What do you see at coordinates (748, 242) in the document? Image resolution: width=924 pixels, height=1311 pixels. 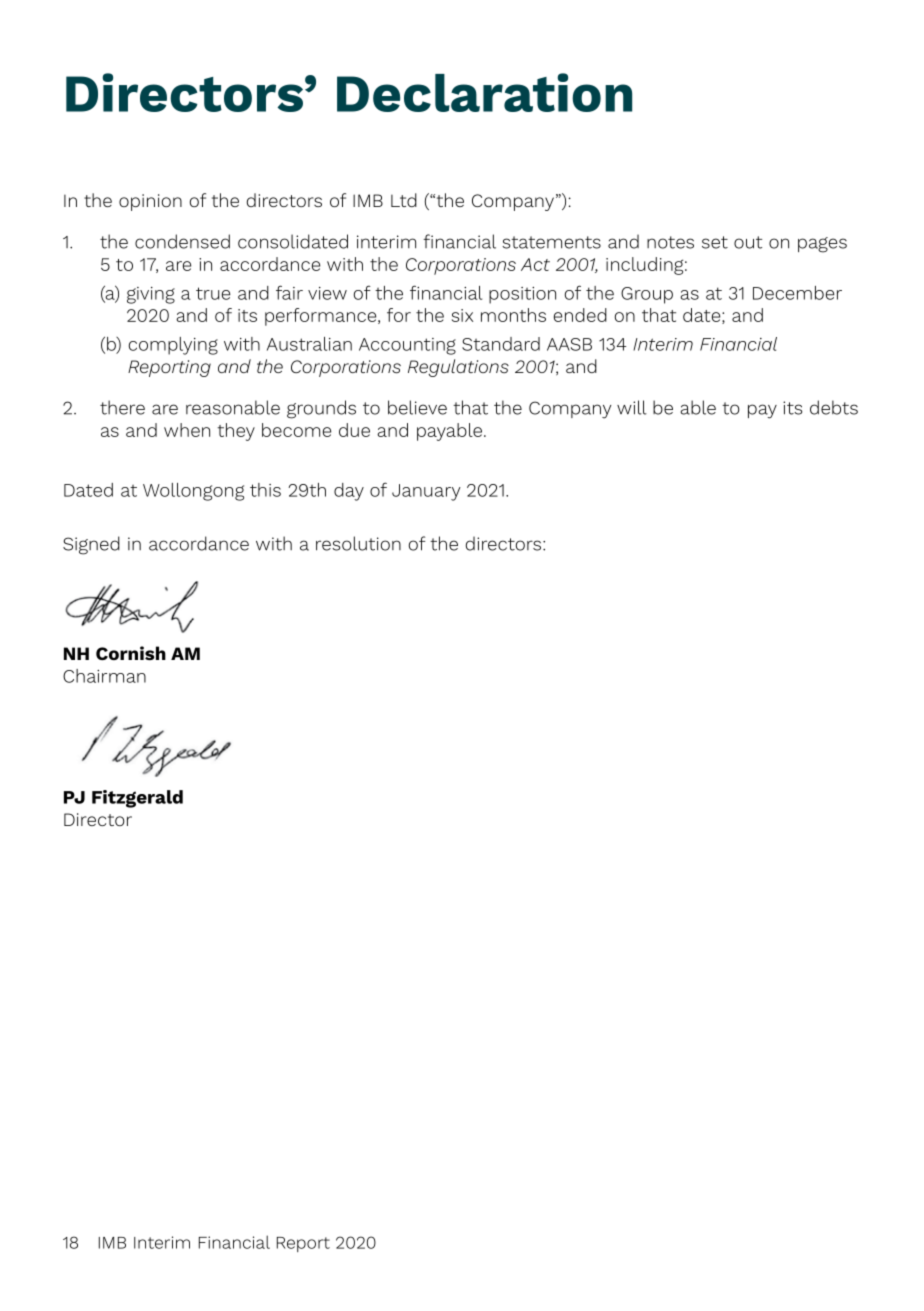 I see `out` at bounding box center [748, 242].
